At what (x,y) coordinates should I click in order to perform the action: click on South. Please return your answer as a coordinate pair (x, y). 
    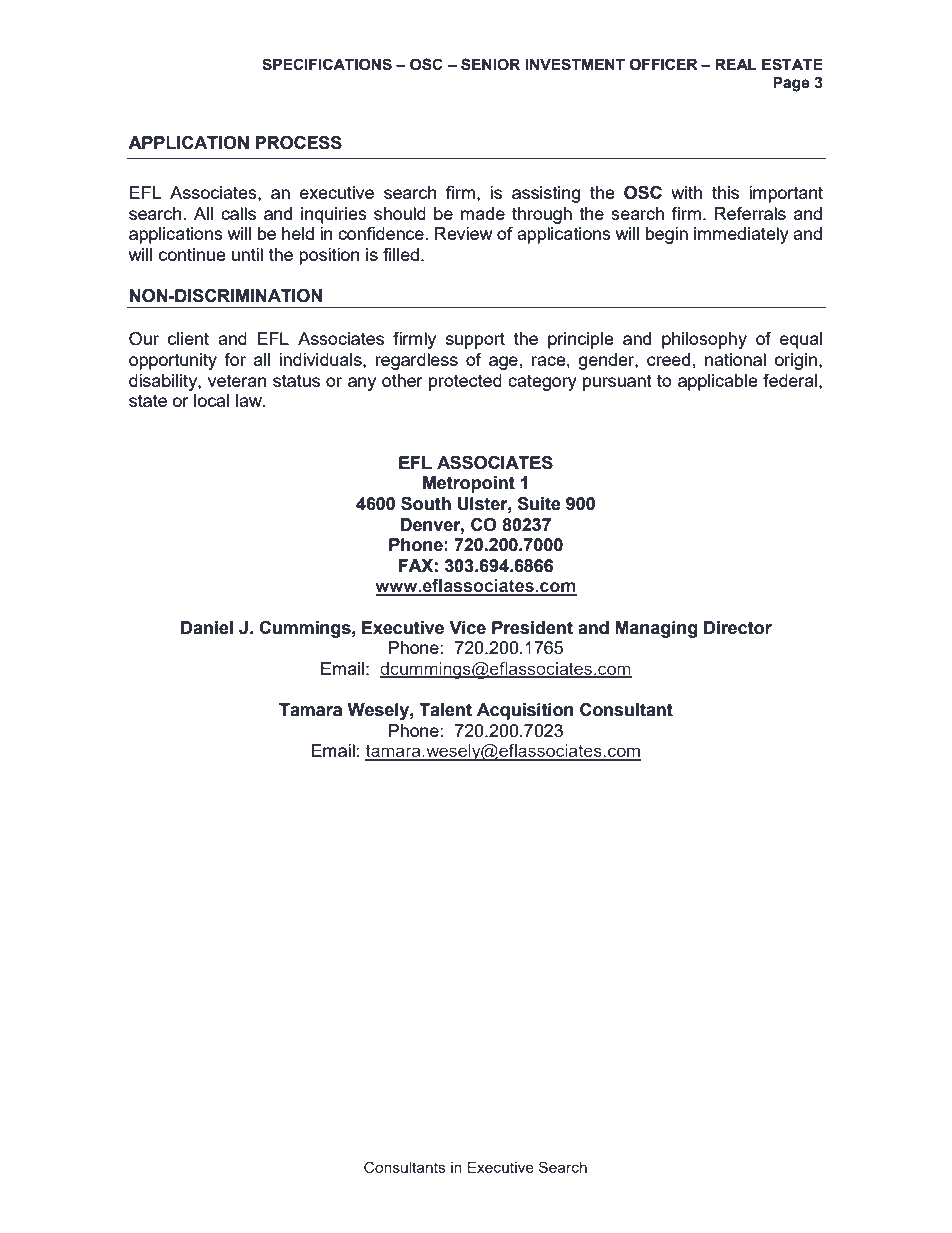
    Looking at the image, I should click on (426, 504).
